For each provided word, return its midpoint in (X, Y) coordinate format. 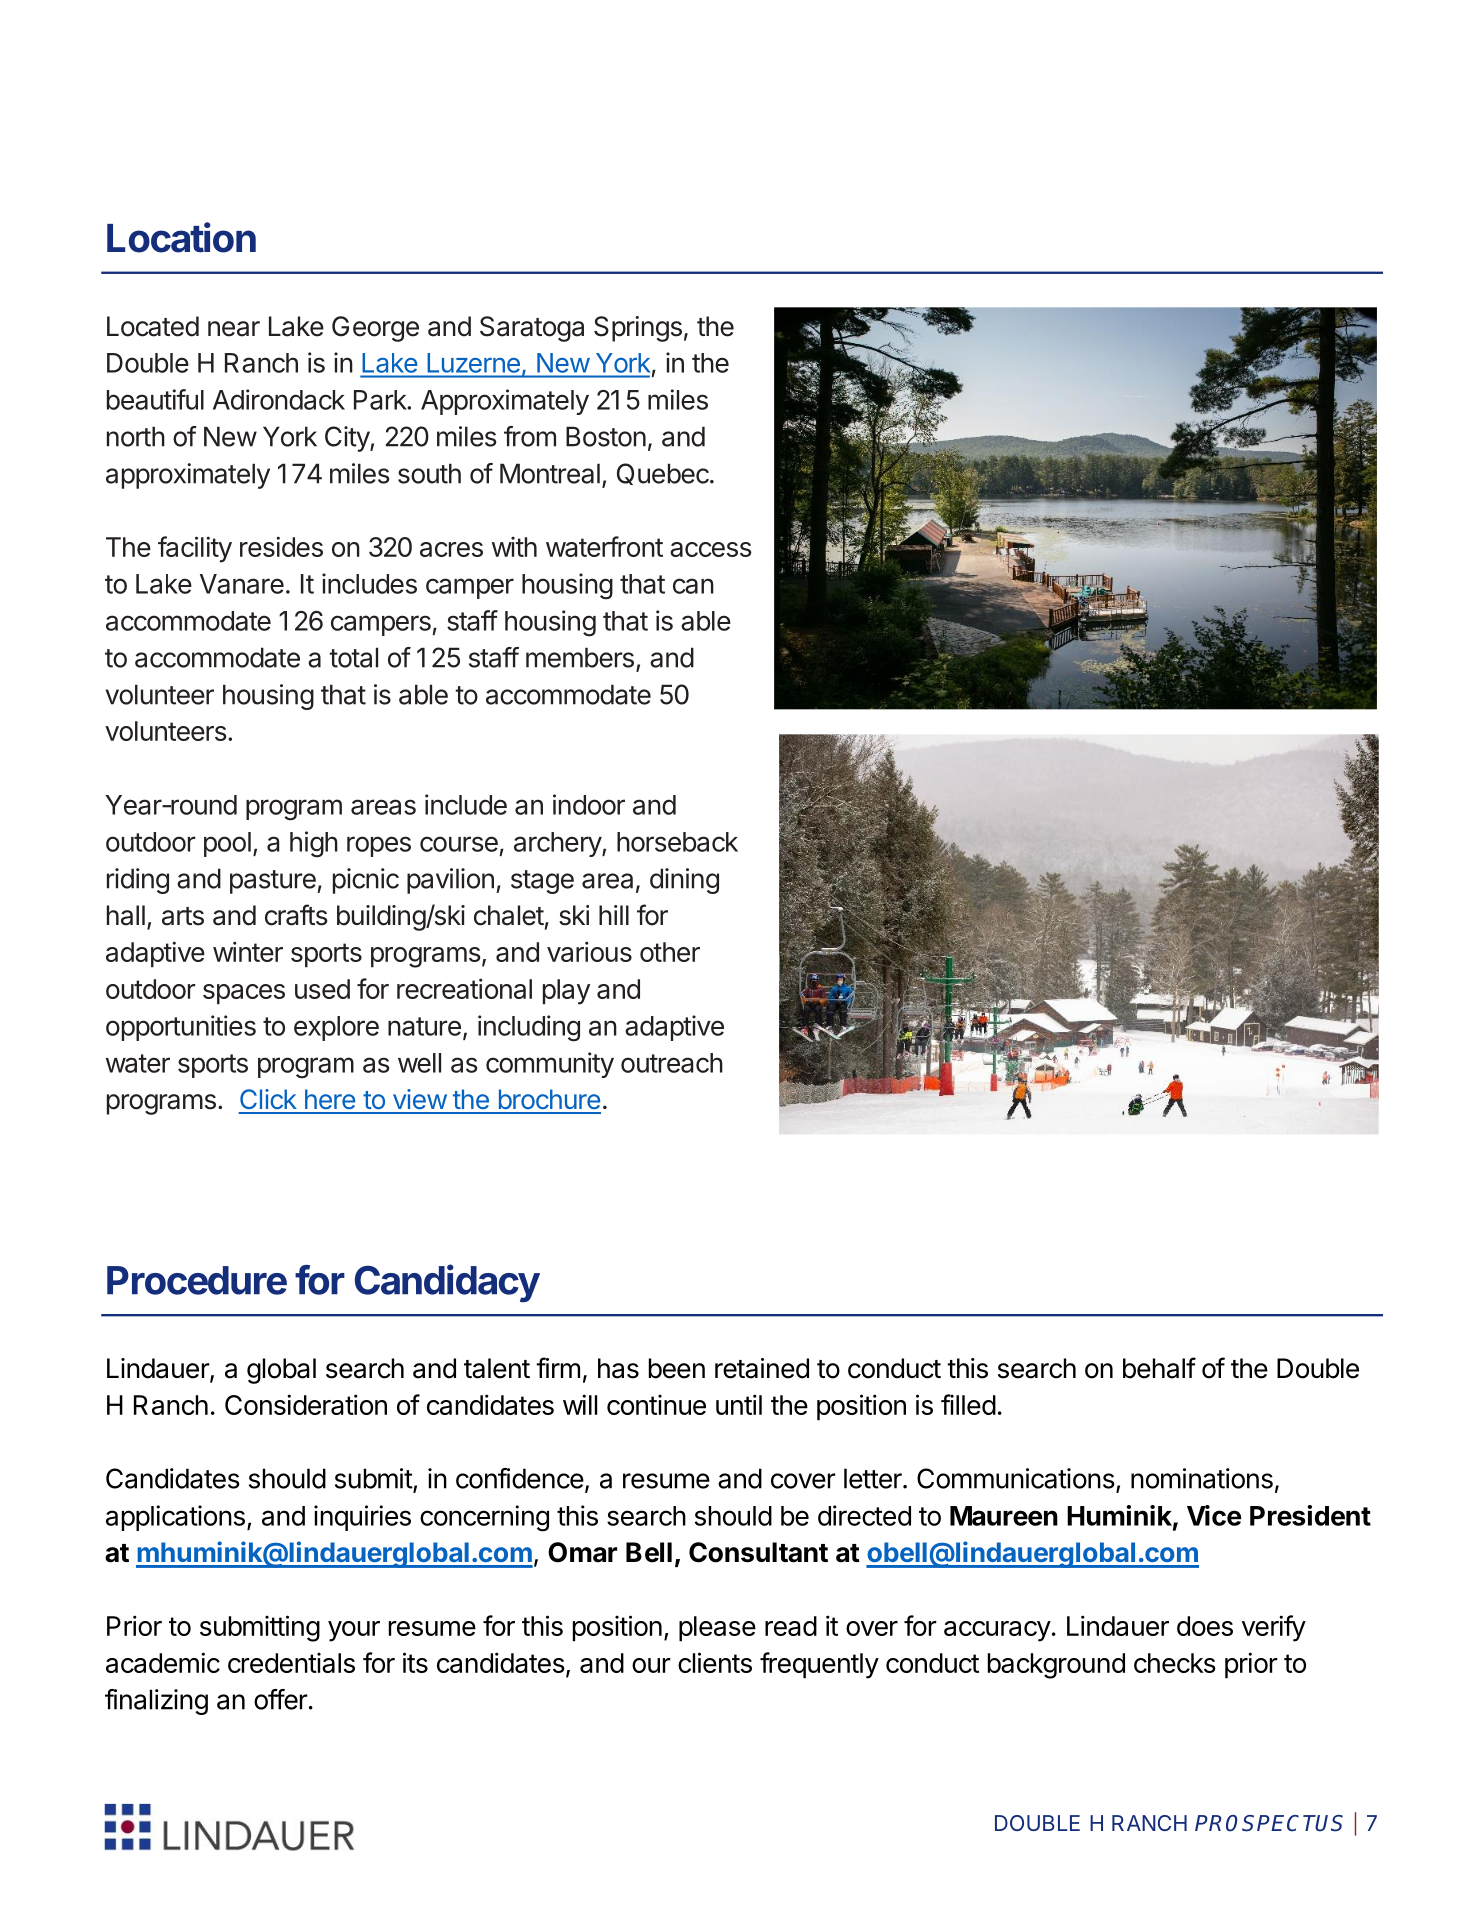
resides (281, 546)
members (580, 657)
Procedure (197, 1280)
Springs (638, 329)
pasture (274, 882)
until (739, 1404)
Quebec (664, 474)
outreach (672, 1063)
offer (281, 1699)
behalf (1159, 1368)
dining (684, 881)
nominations (1202, 1478)
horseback (677, 842)
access (711, 549)
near (234, 329)
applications (175, 1518)
